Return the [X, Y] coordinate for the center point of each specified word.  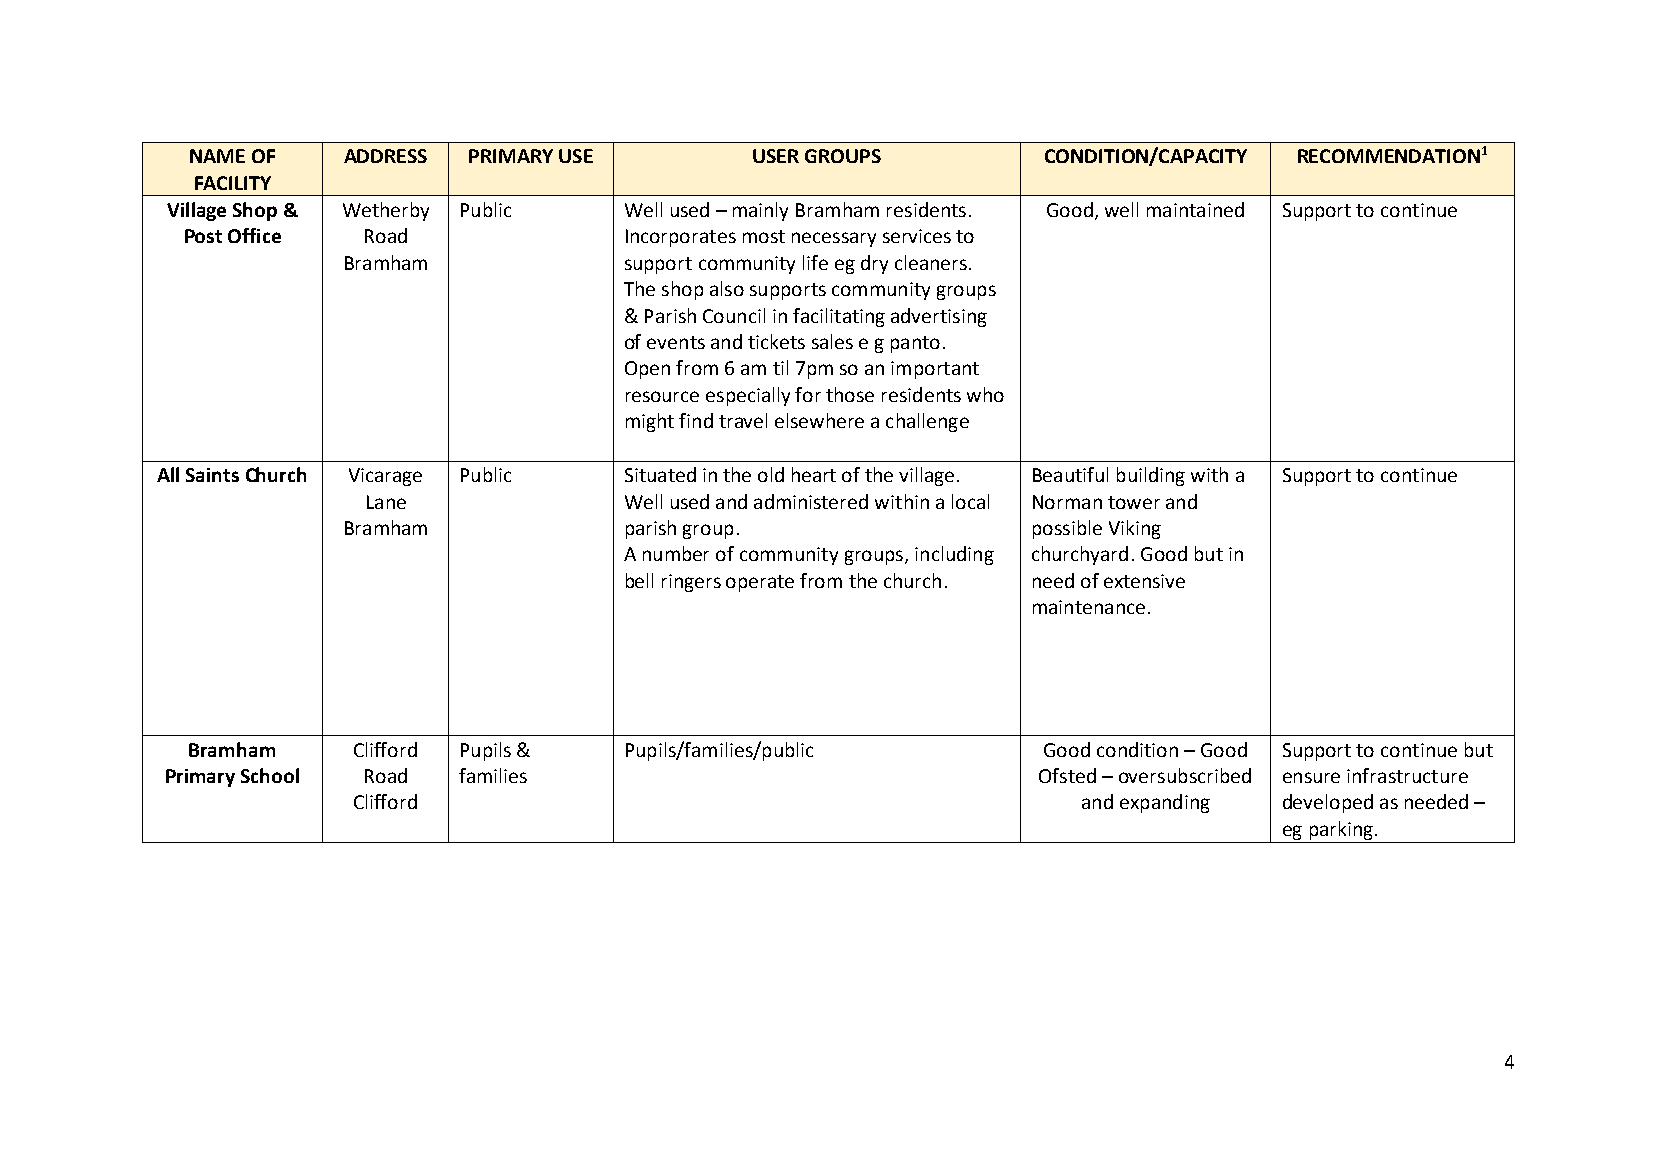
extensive [1144, 581]
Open [647, 370]
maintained [1195, 209]
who [985, 394]
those [850, 394]
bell [639, 580]
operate [760, 583]
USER [776, 156]
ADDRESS [385, 156]
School [270, 775]
